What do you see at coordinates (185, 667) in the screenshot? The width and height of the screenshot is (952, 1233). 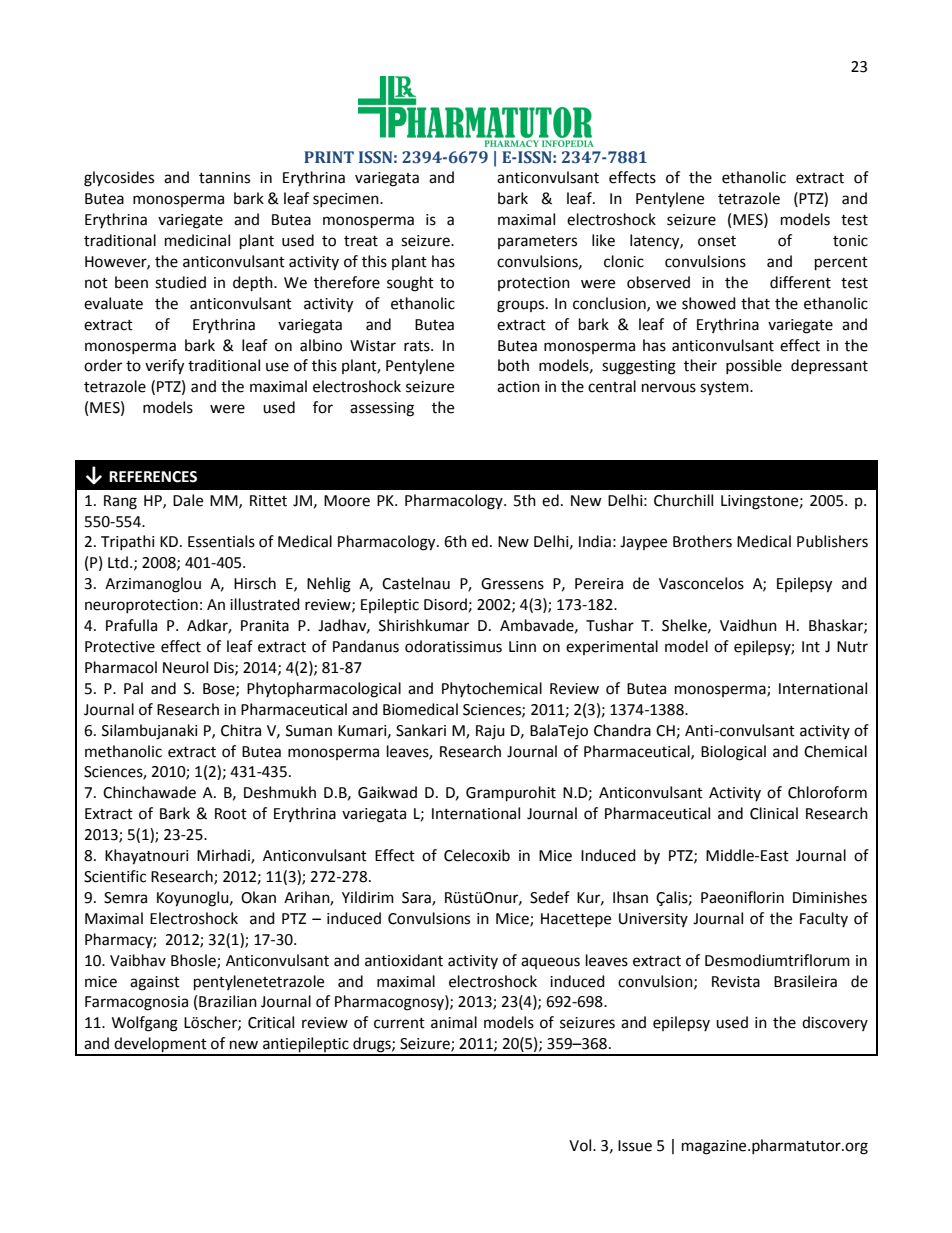 I see `Neurol` at bounding box center [185, 667].
